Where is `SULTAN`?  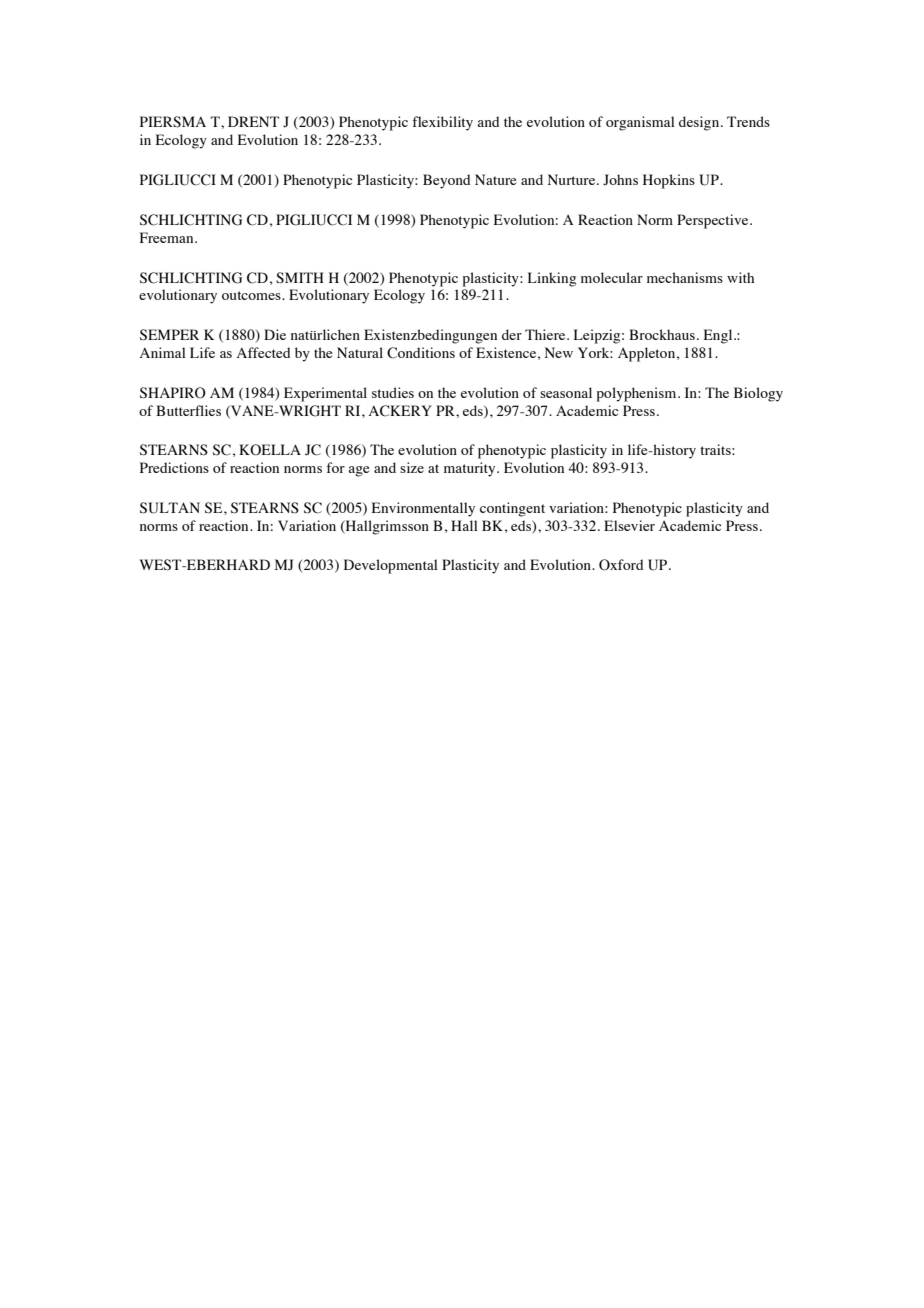
SULTAN is located at coordinates (170, 508).
